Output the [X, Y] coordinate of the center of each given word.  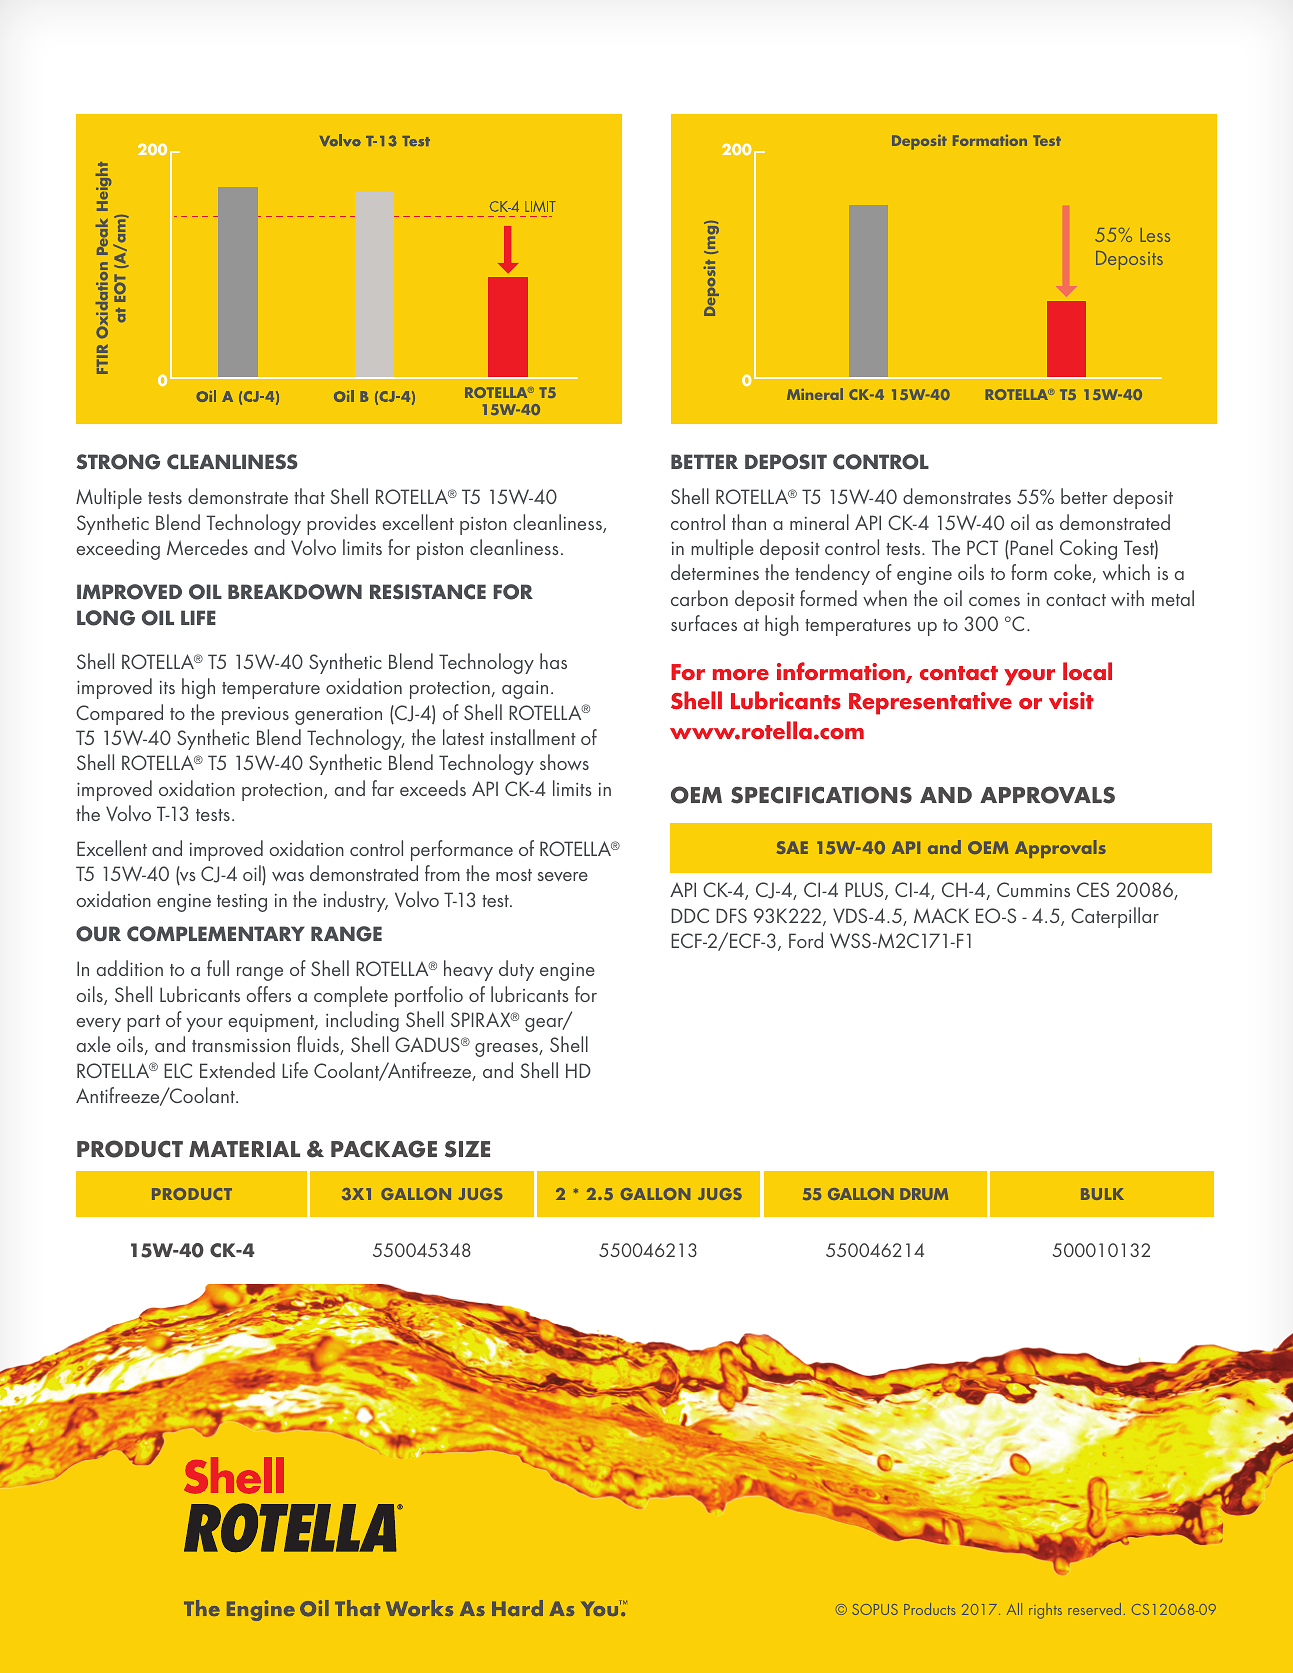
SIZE [467, 1149]
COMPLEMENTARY [216, 934]
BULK [1102, 1194]
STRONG [118, 462]
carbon [699, 598]
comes [994, 601]
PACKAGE [384, 1149]
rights [1045, 1612]
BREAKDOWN [295, 592]
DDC [690, 915]
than [749, 522]
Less [1155, 235]
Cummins [1033, 889]
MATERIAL [244, 1149]
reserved [1094, 1609]
